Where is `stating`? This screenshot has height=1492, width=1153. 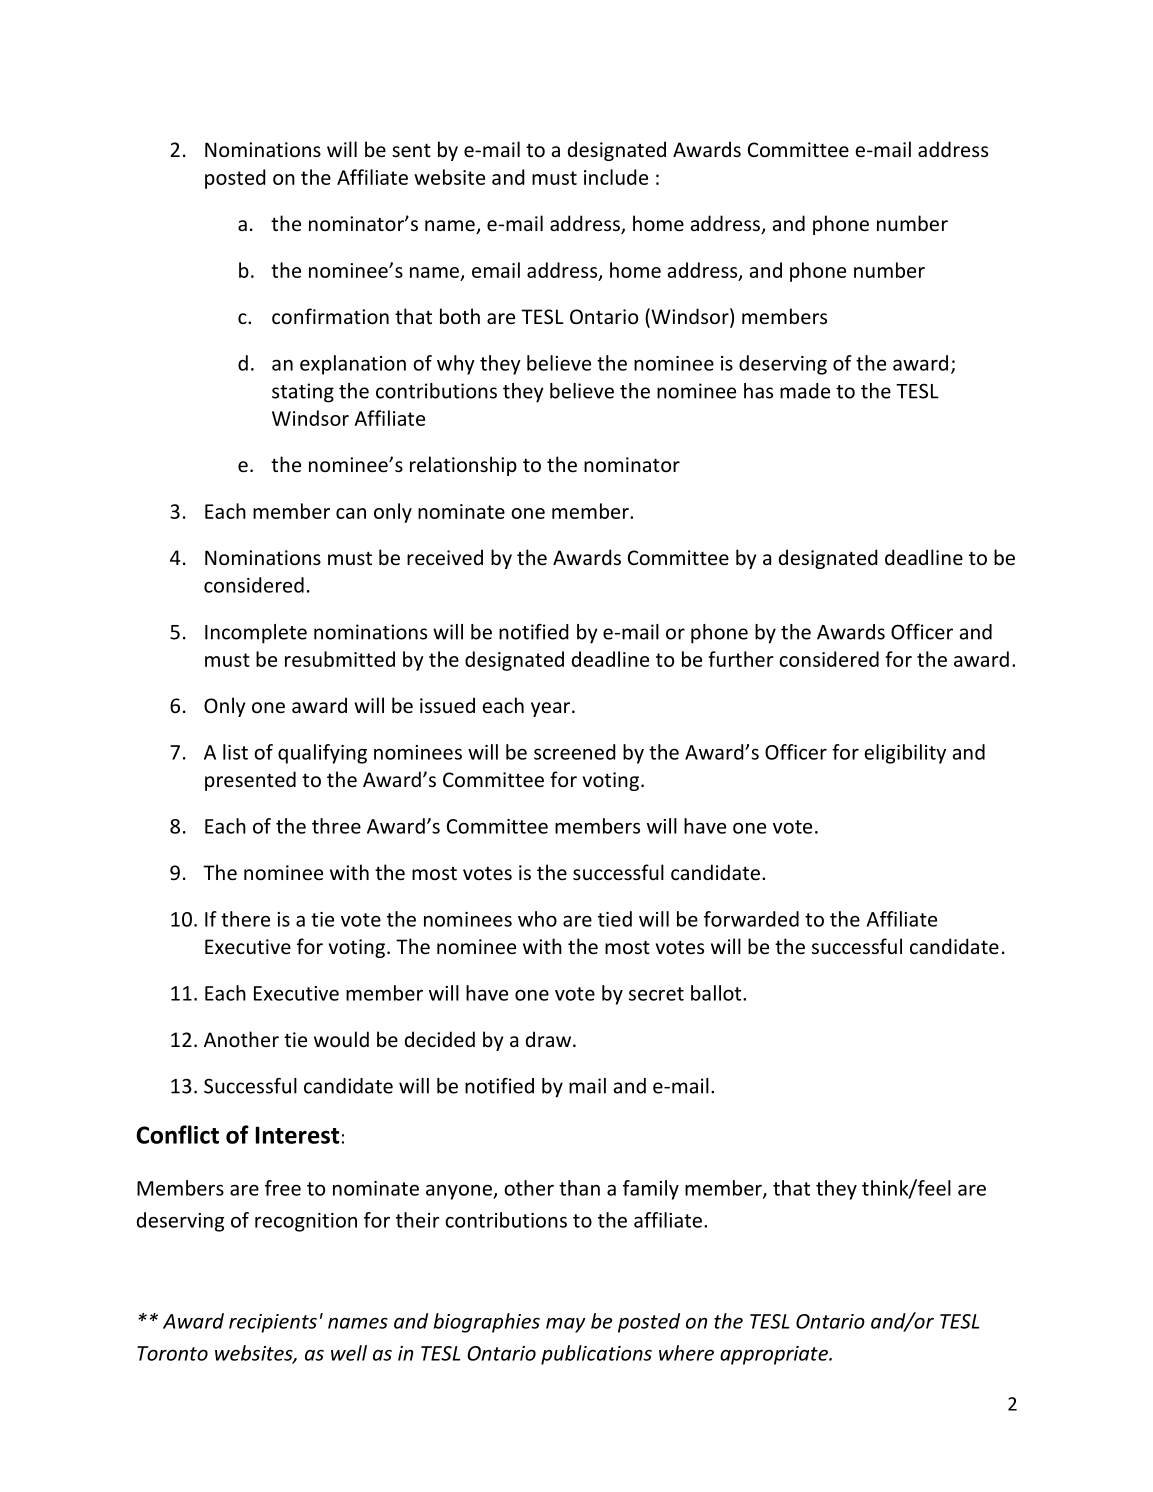 stating is located at coordinates (303, 393).
